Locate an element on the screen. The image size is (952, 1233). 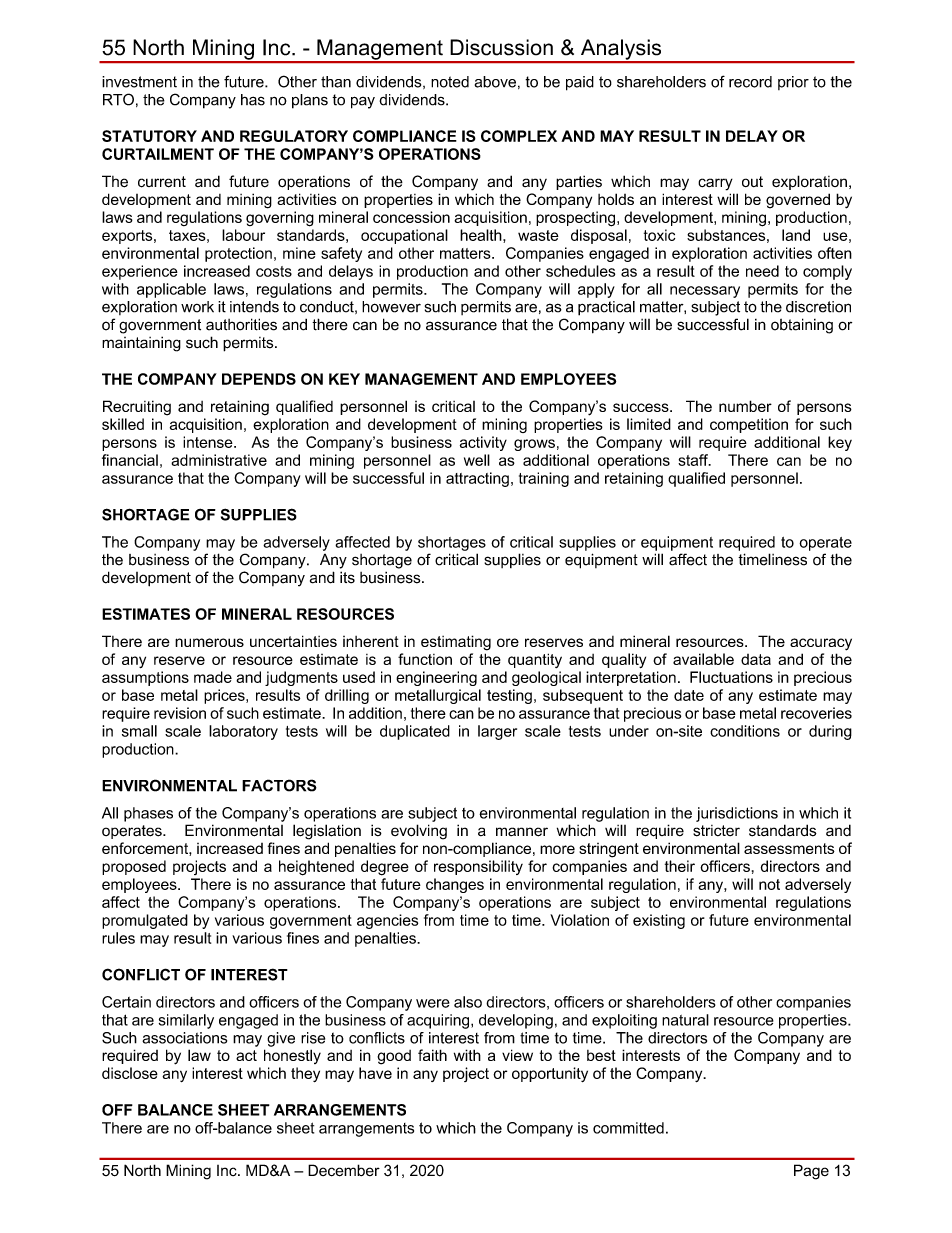
above is located at coordinates (495, 82).
